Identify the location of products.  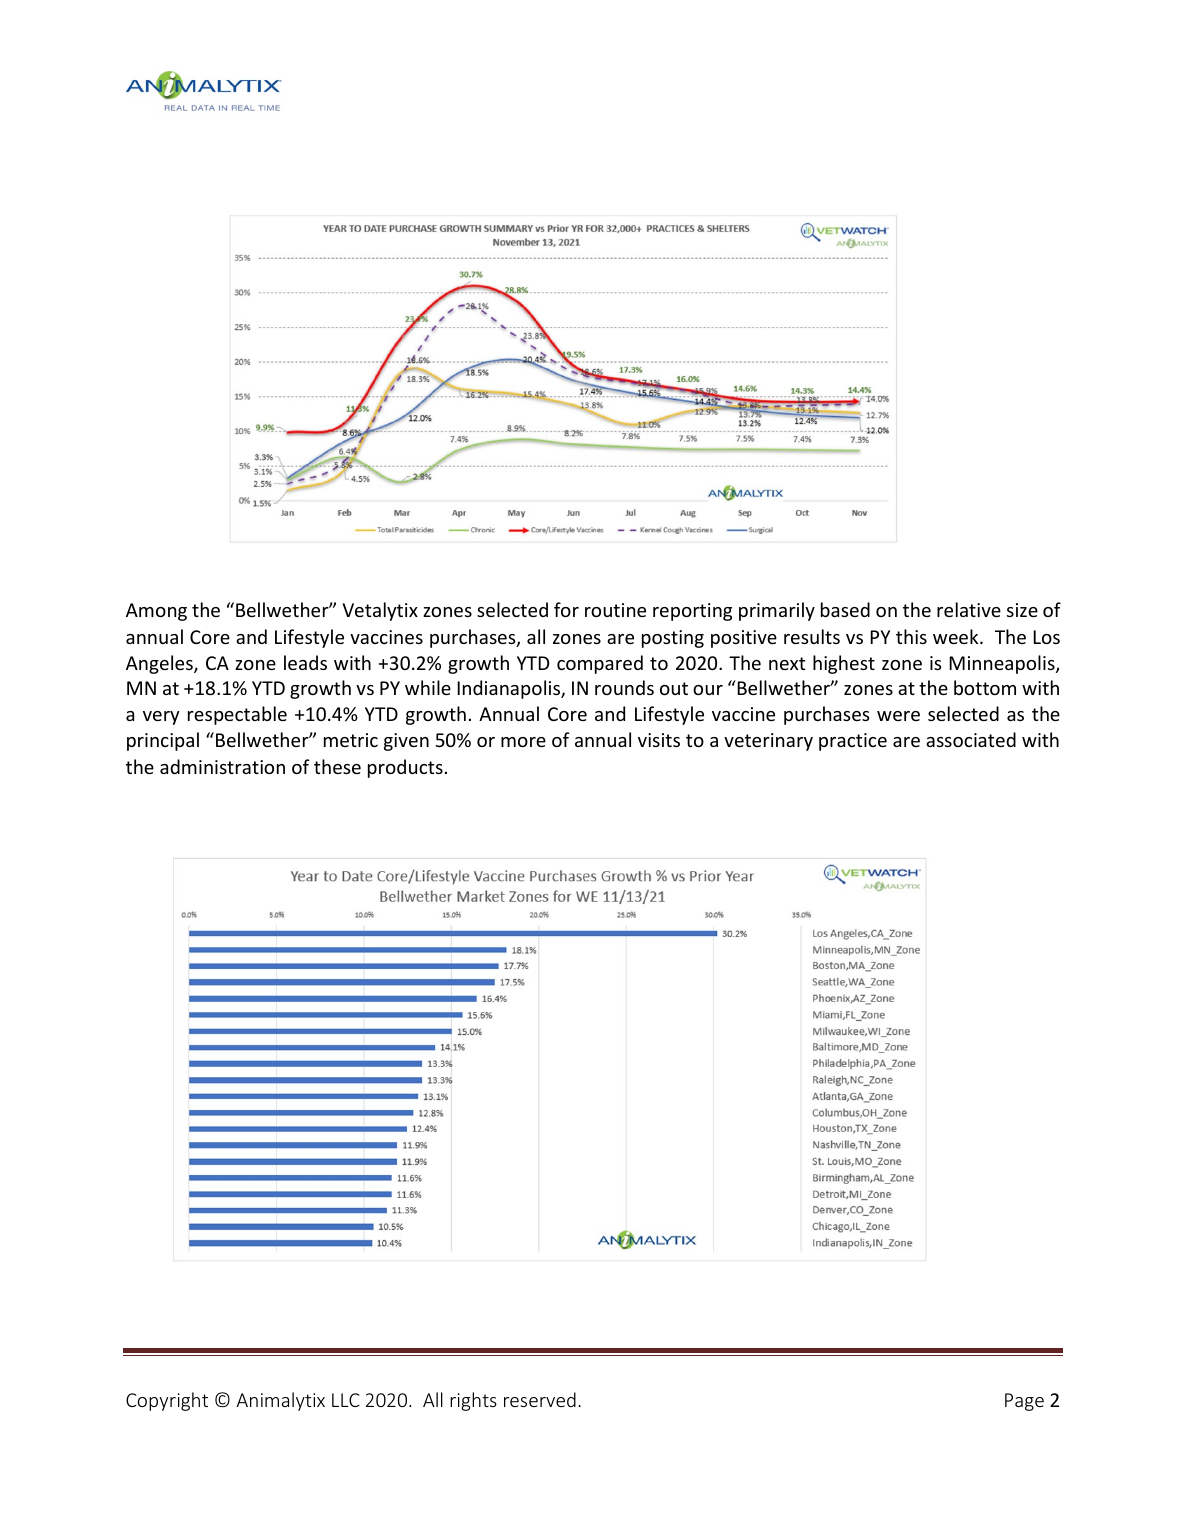
(405, 768).
